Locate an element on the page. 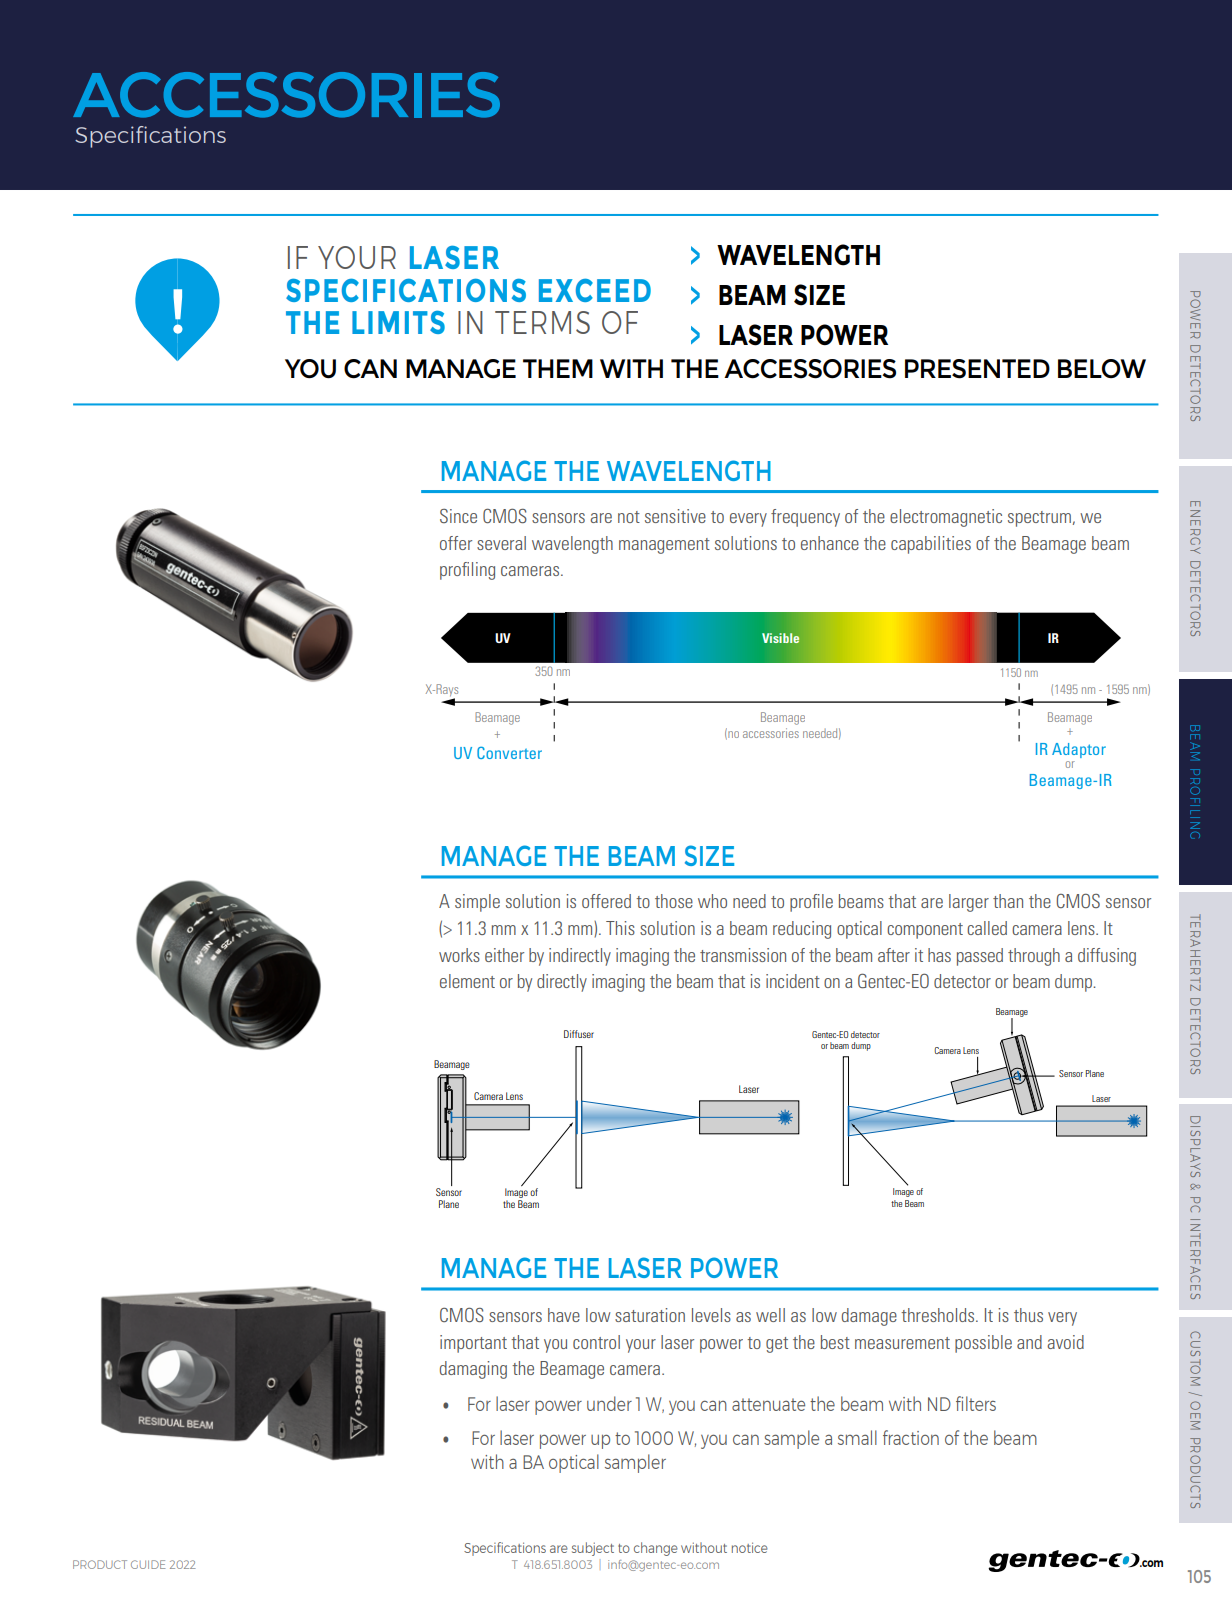  Visible is located at coordinates (780, 638).
